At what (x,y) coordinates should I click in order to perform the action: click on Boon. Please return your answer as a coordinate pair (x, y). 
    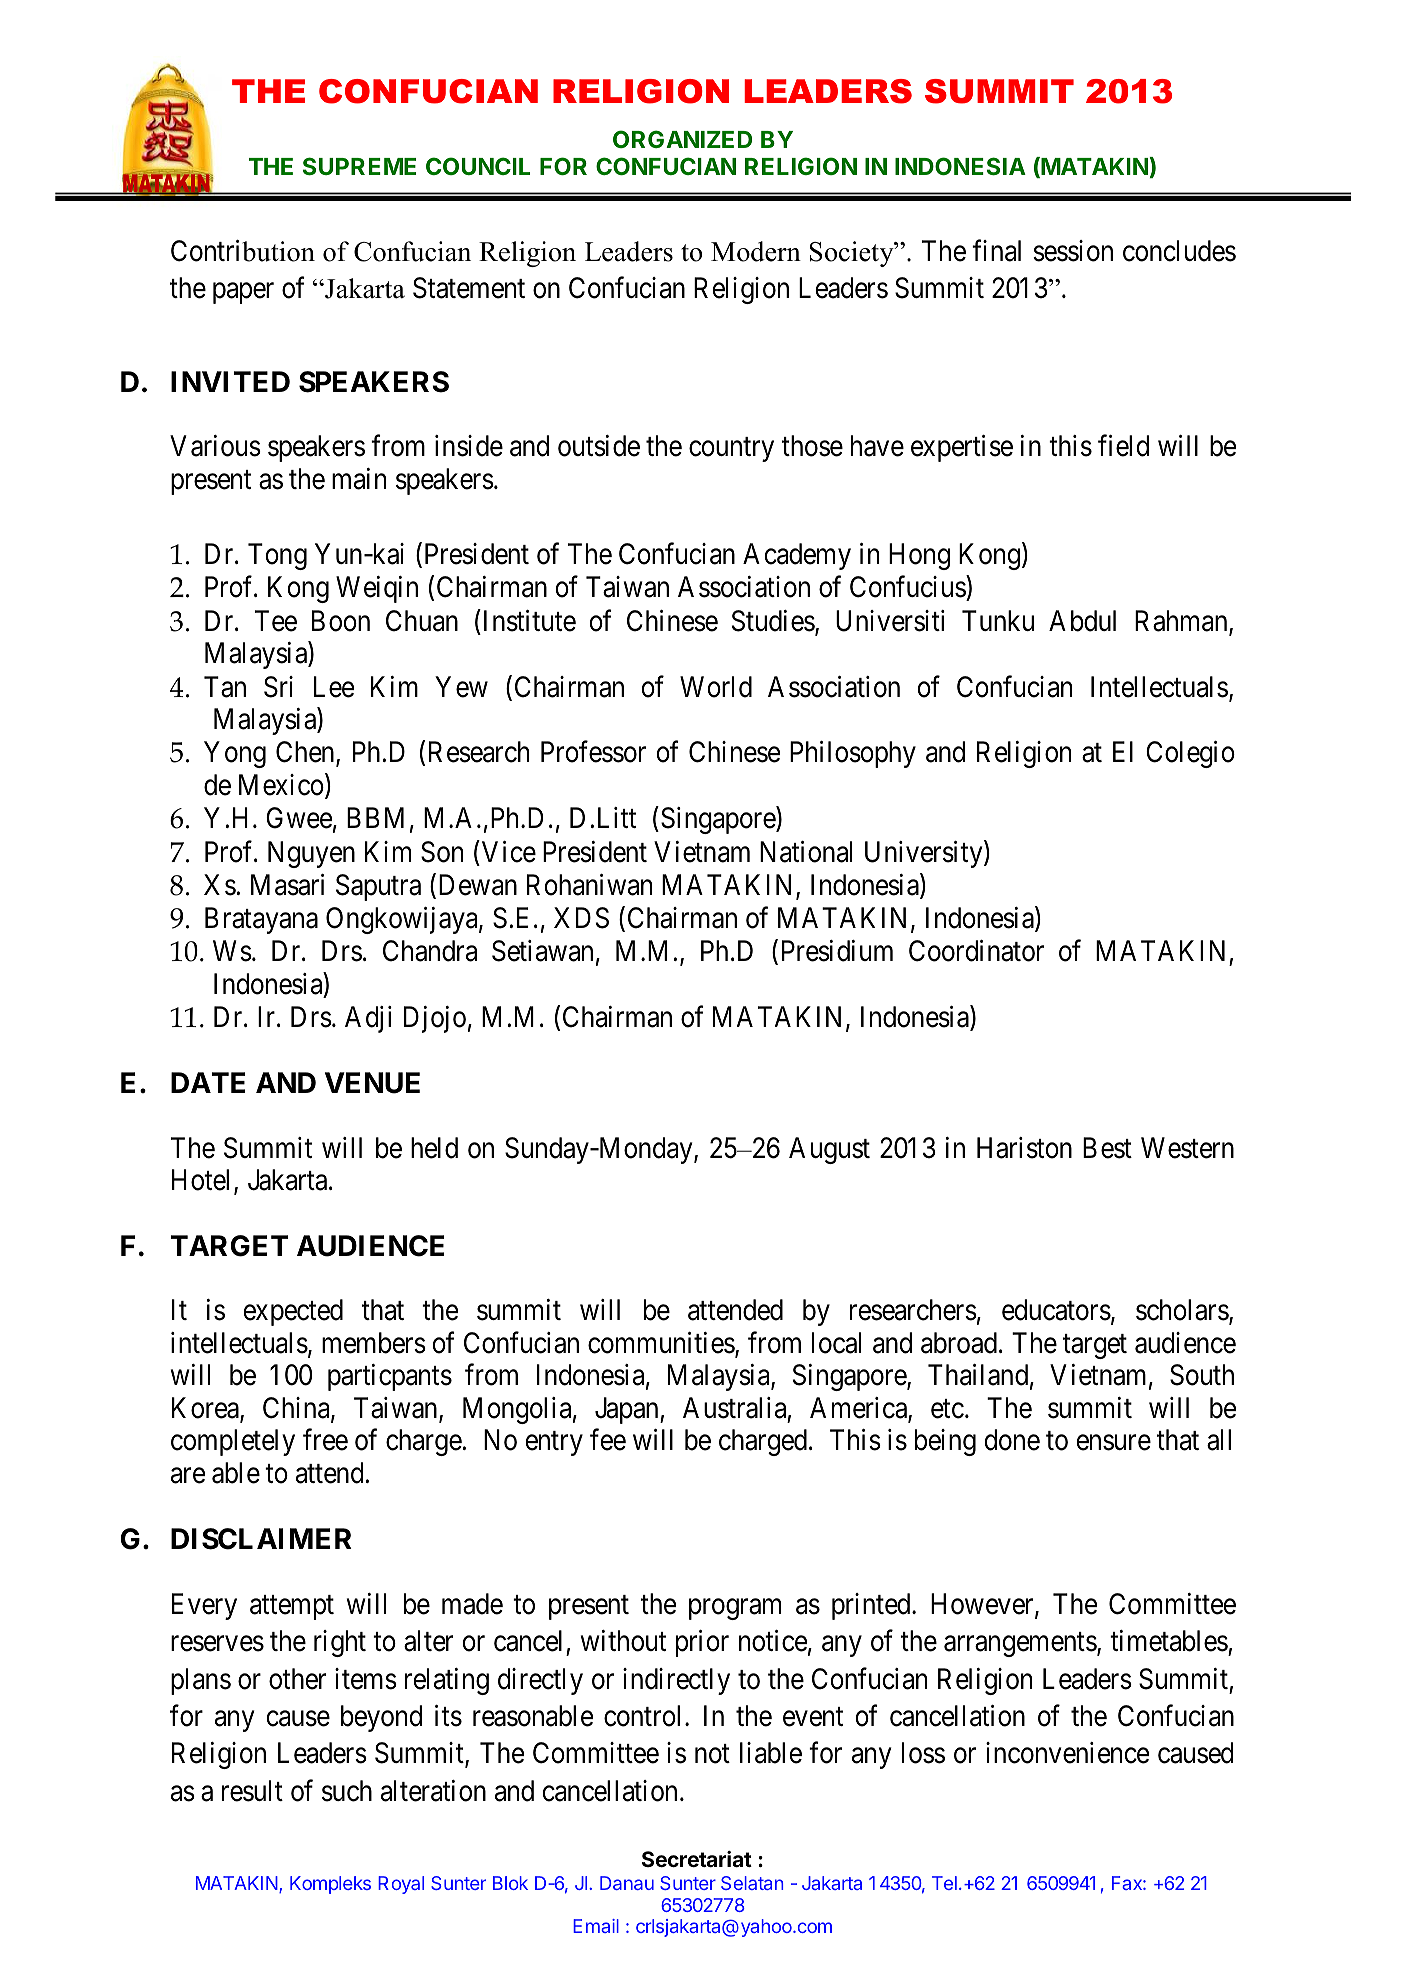
    Looking at the image, I should click on (341, 621).
